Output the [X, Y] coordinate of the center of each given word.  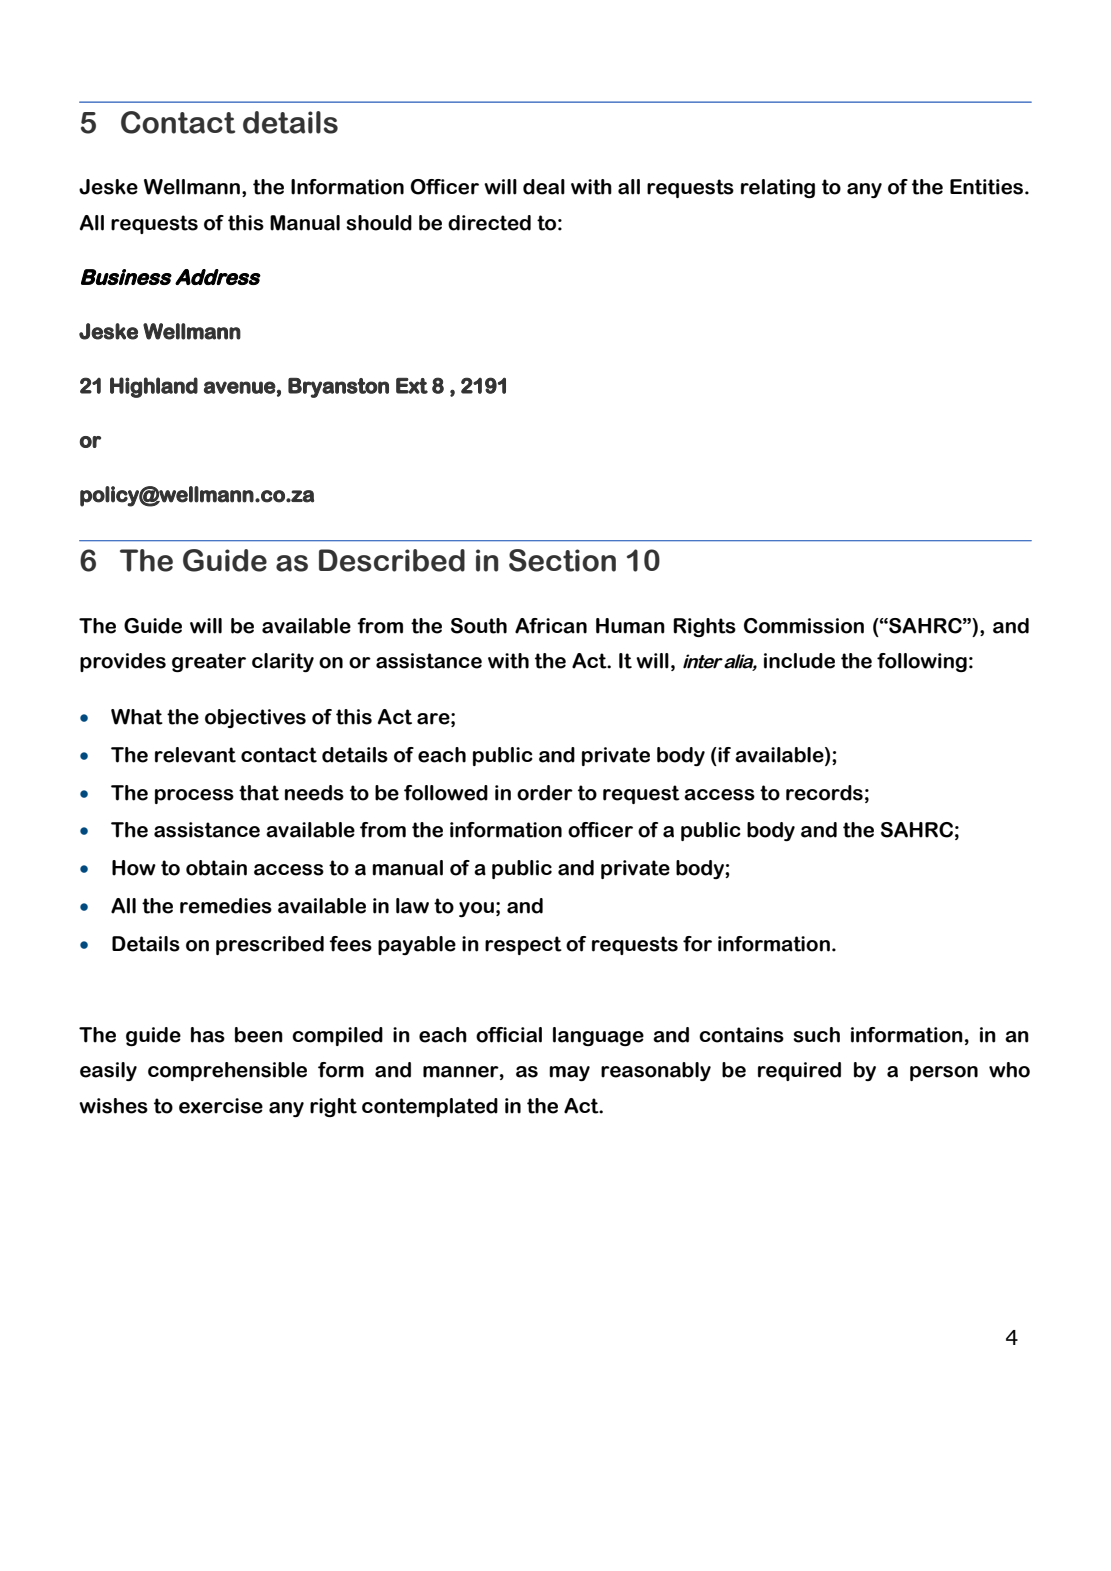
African [551, 626]
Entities [988, 187]
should [379, 223]
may [569, 1073]
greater [209, 662]
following [922, 662]
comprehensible [227, 1071]
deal [544, 187]
